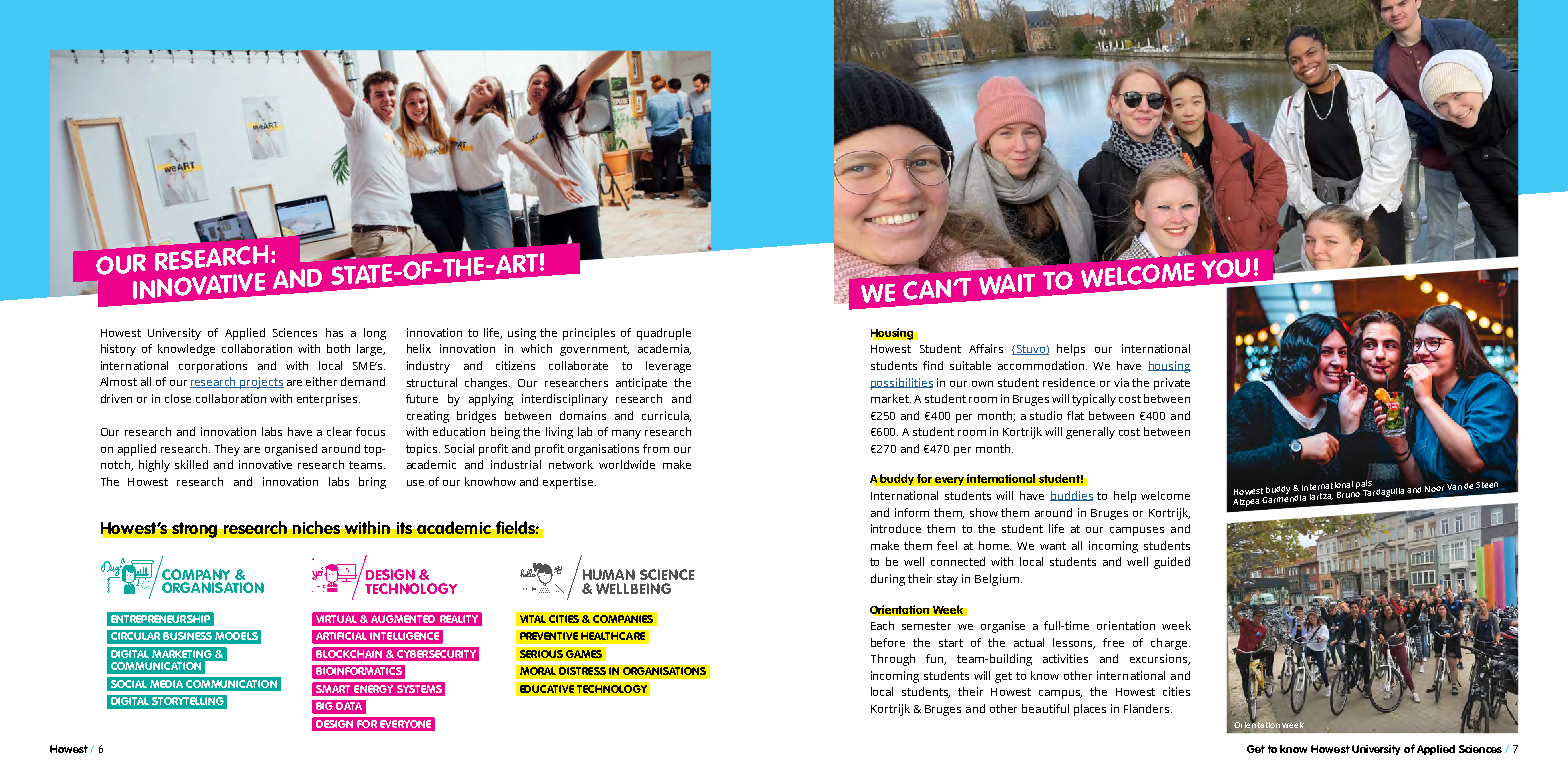 Image resolution: width=1568 pixels, height=783 pixels. What do you see at coordinates (372, 483) in the image?
I see `bring` at bounding box center [372, 483].
